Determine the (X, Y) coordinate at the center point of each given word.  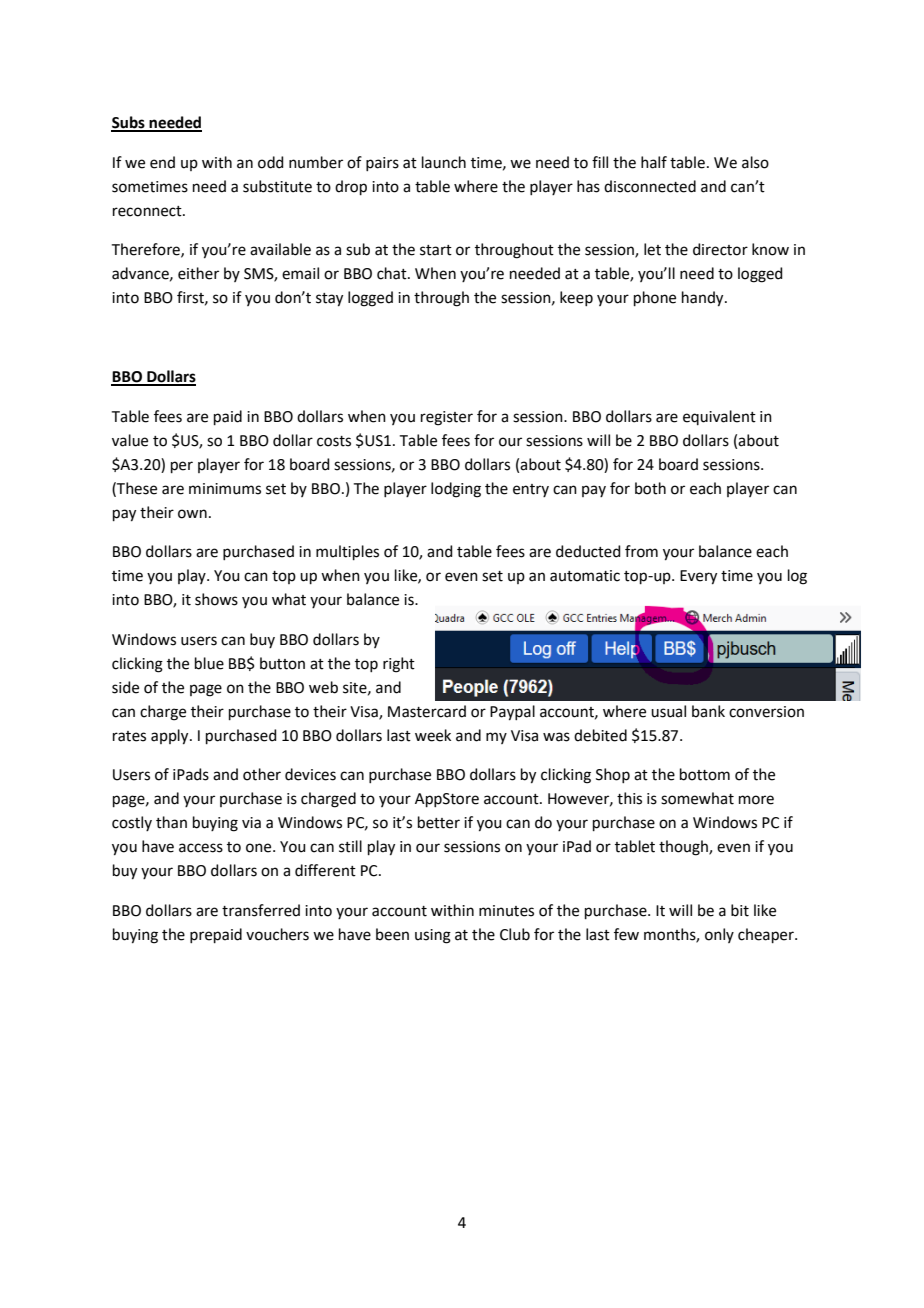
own (192, 514)
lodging (456, 490)
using (433, 936)
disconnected (650, 186)
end (162, 162)
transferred (261, 910)
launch (444, 162)
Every (698, 577)
